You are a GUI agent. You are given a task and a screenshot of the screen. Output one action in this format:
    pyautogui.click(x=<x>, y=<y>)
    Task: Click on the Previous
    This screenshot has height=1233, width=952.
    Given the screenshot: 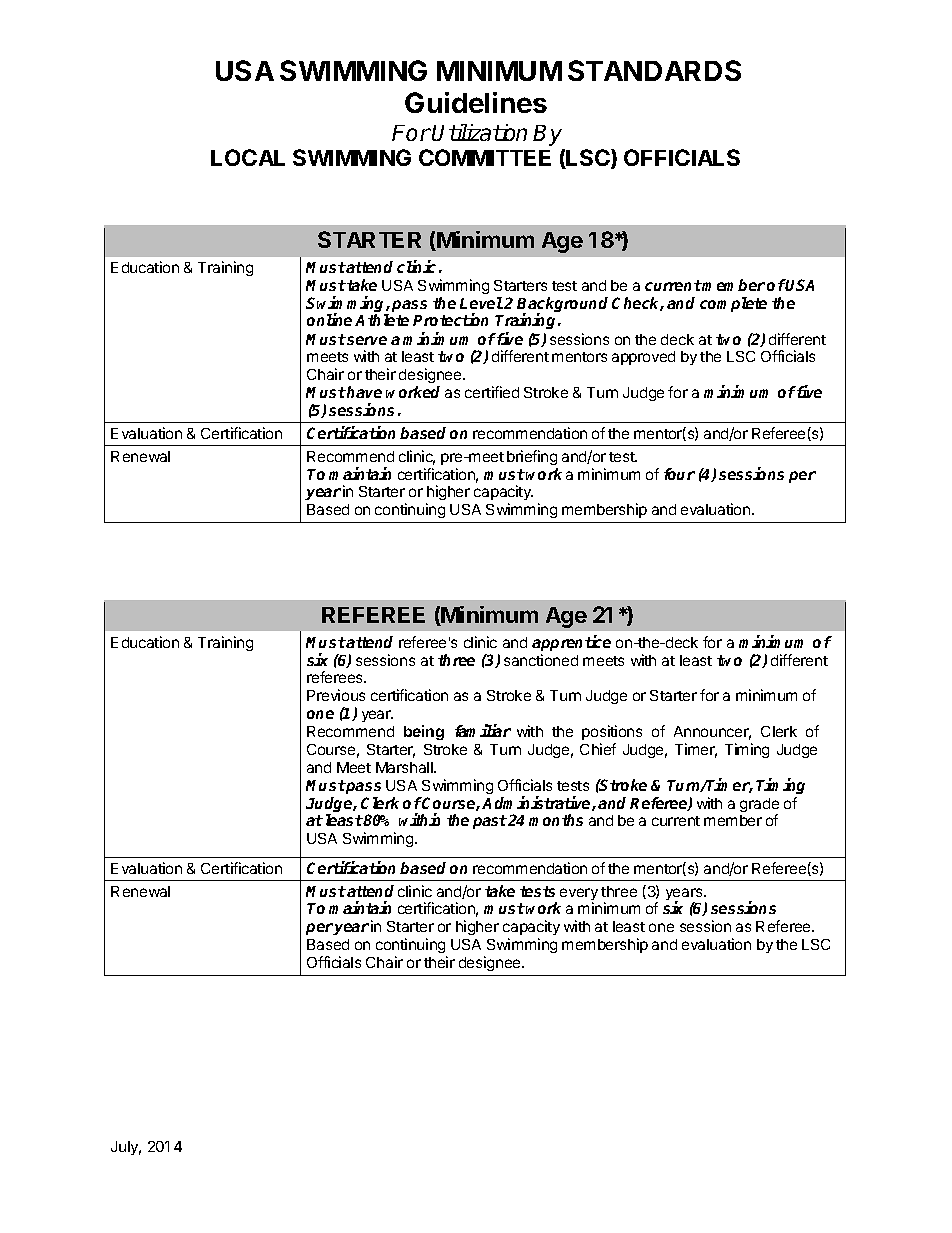 What is the action you would take?
    pyautogui.click(x=336, y=695)
